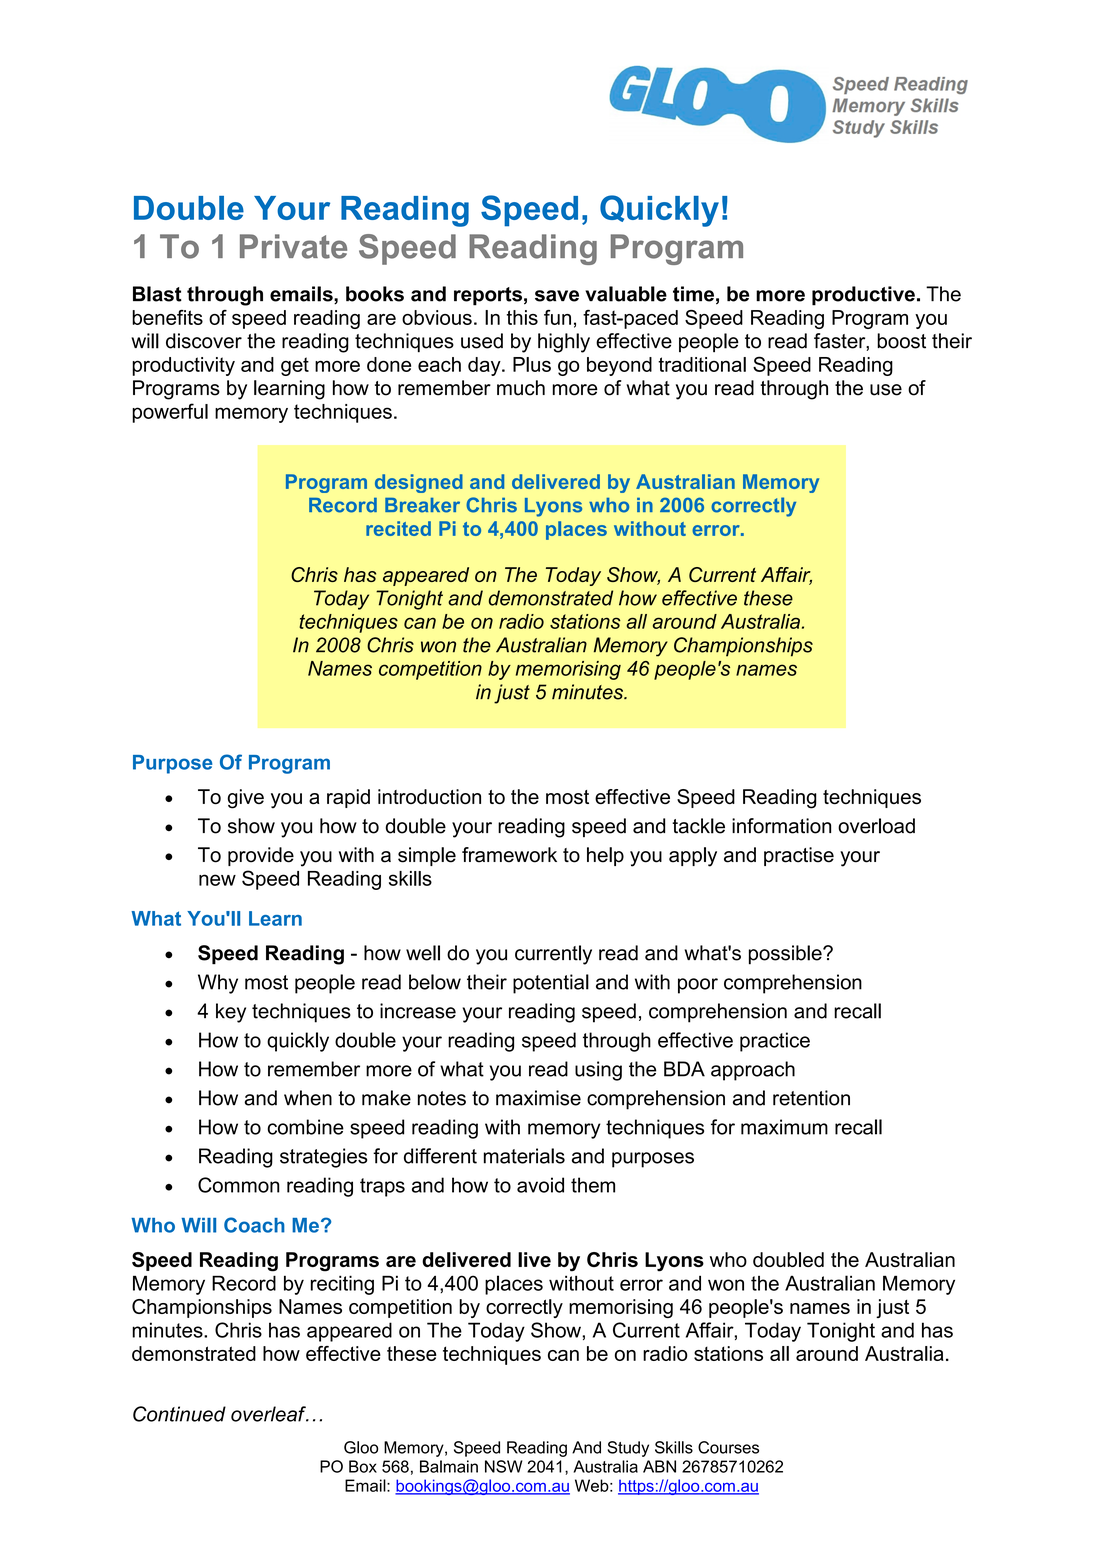  What do you see at coordinates (702, 364) in the screenshot?
I see `traditional` at bounding box center [702, 364].
